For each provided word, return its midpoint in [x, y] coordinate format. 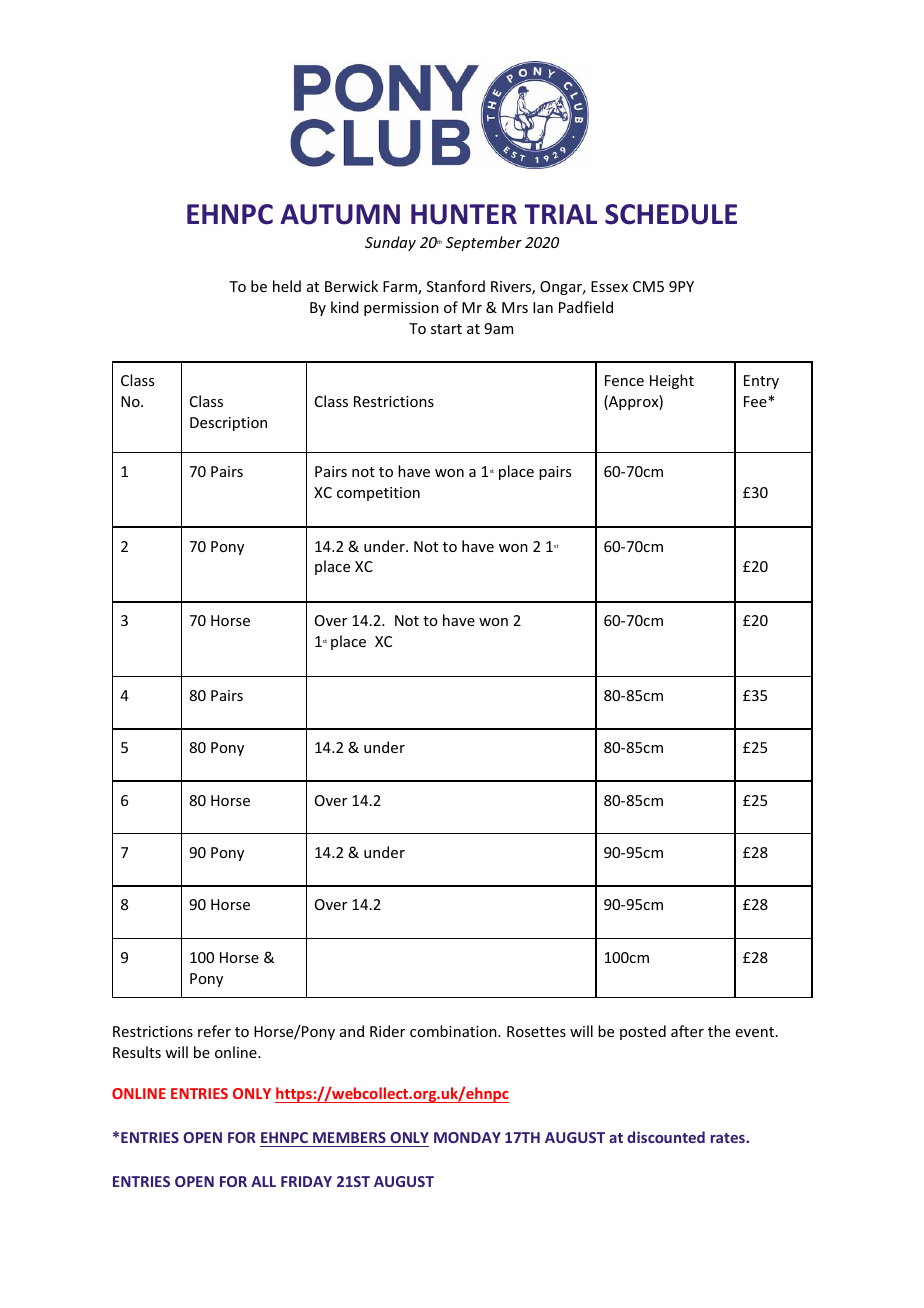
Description [228, 424]
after [687, 1031]
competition [378, 494]
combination [454, 1031]
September [484, 243]
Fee [756, 401]
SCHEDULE [671, 214]
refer [214, 1031]
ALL [263, 1181]
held [287, 286]
